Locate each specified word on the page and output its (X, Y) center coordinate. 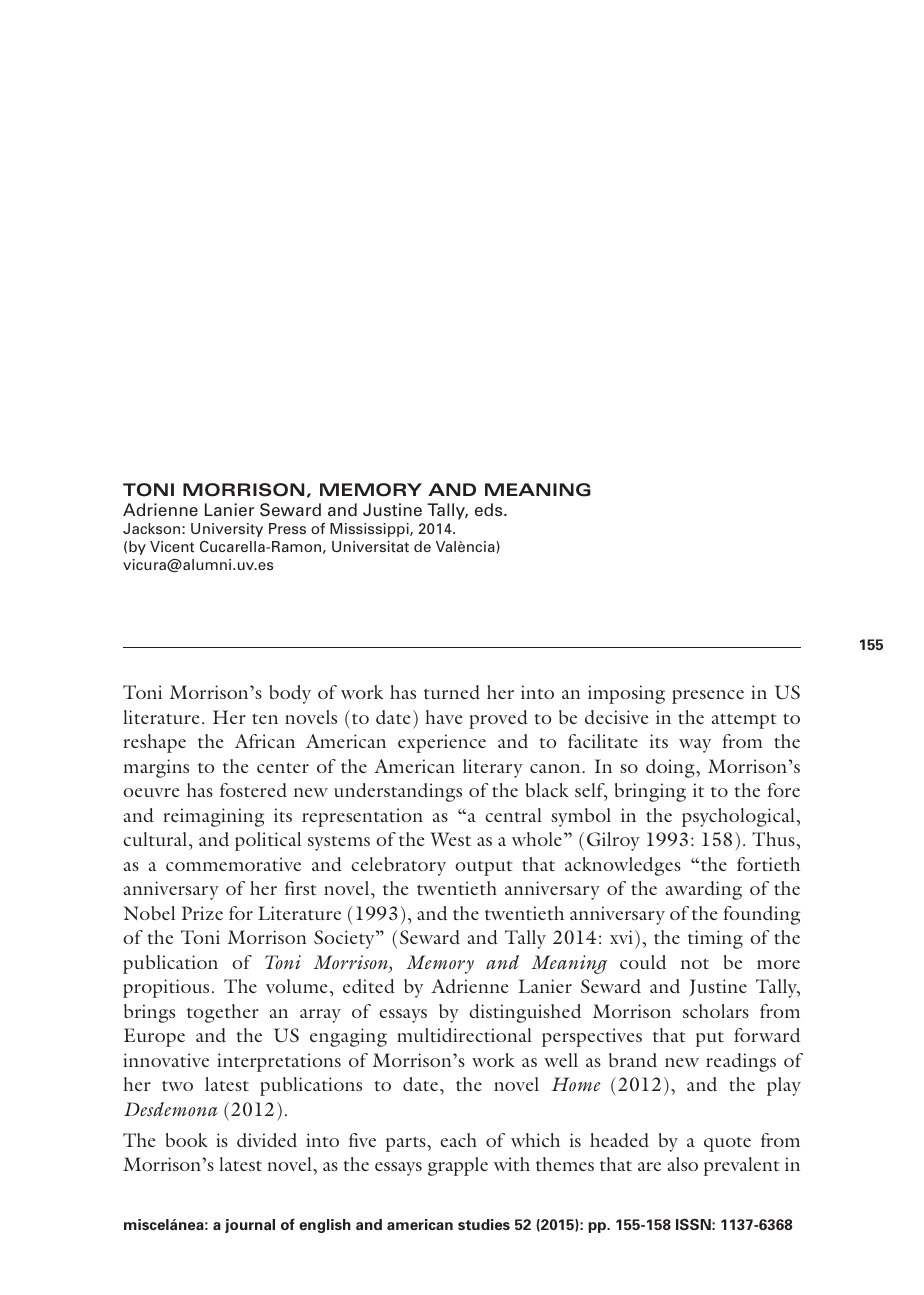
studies (484, 1224)
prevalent (742, 1166)
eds (490, 510)
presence (708, 697)
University (227, 530)
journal (250, 1226)
